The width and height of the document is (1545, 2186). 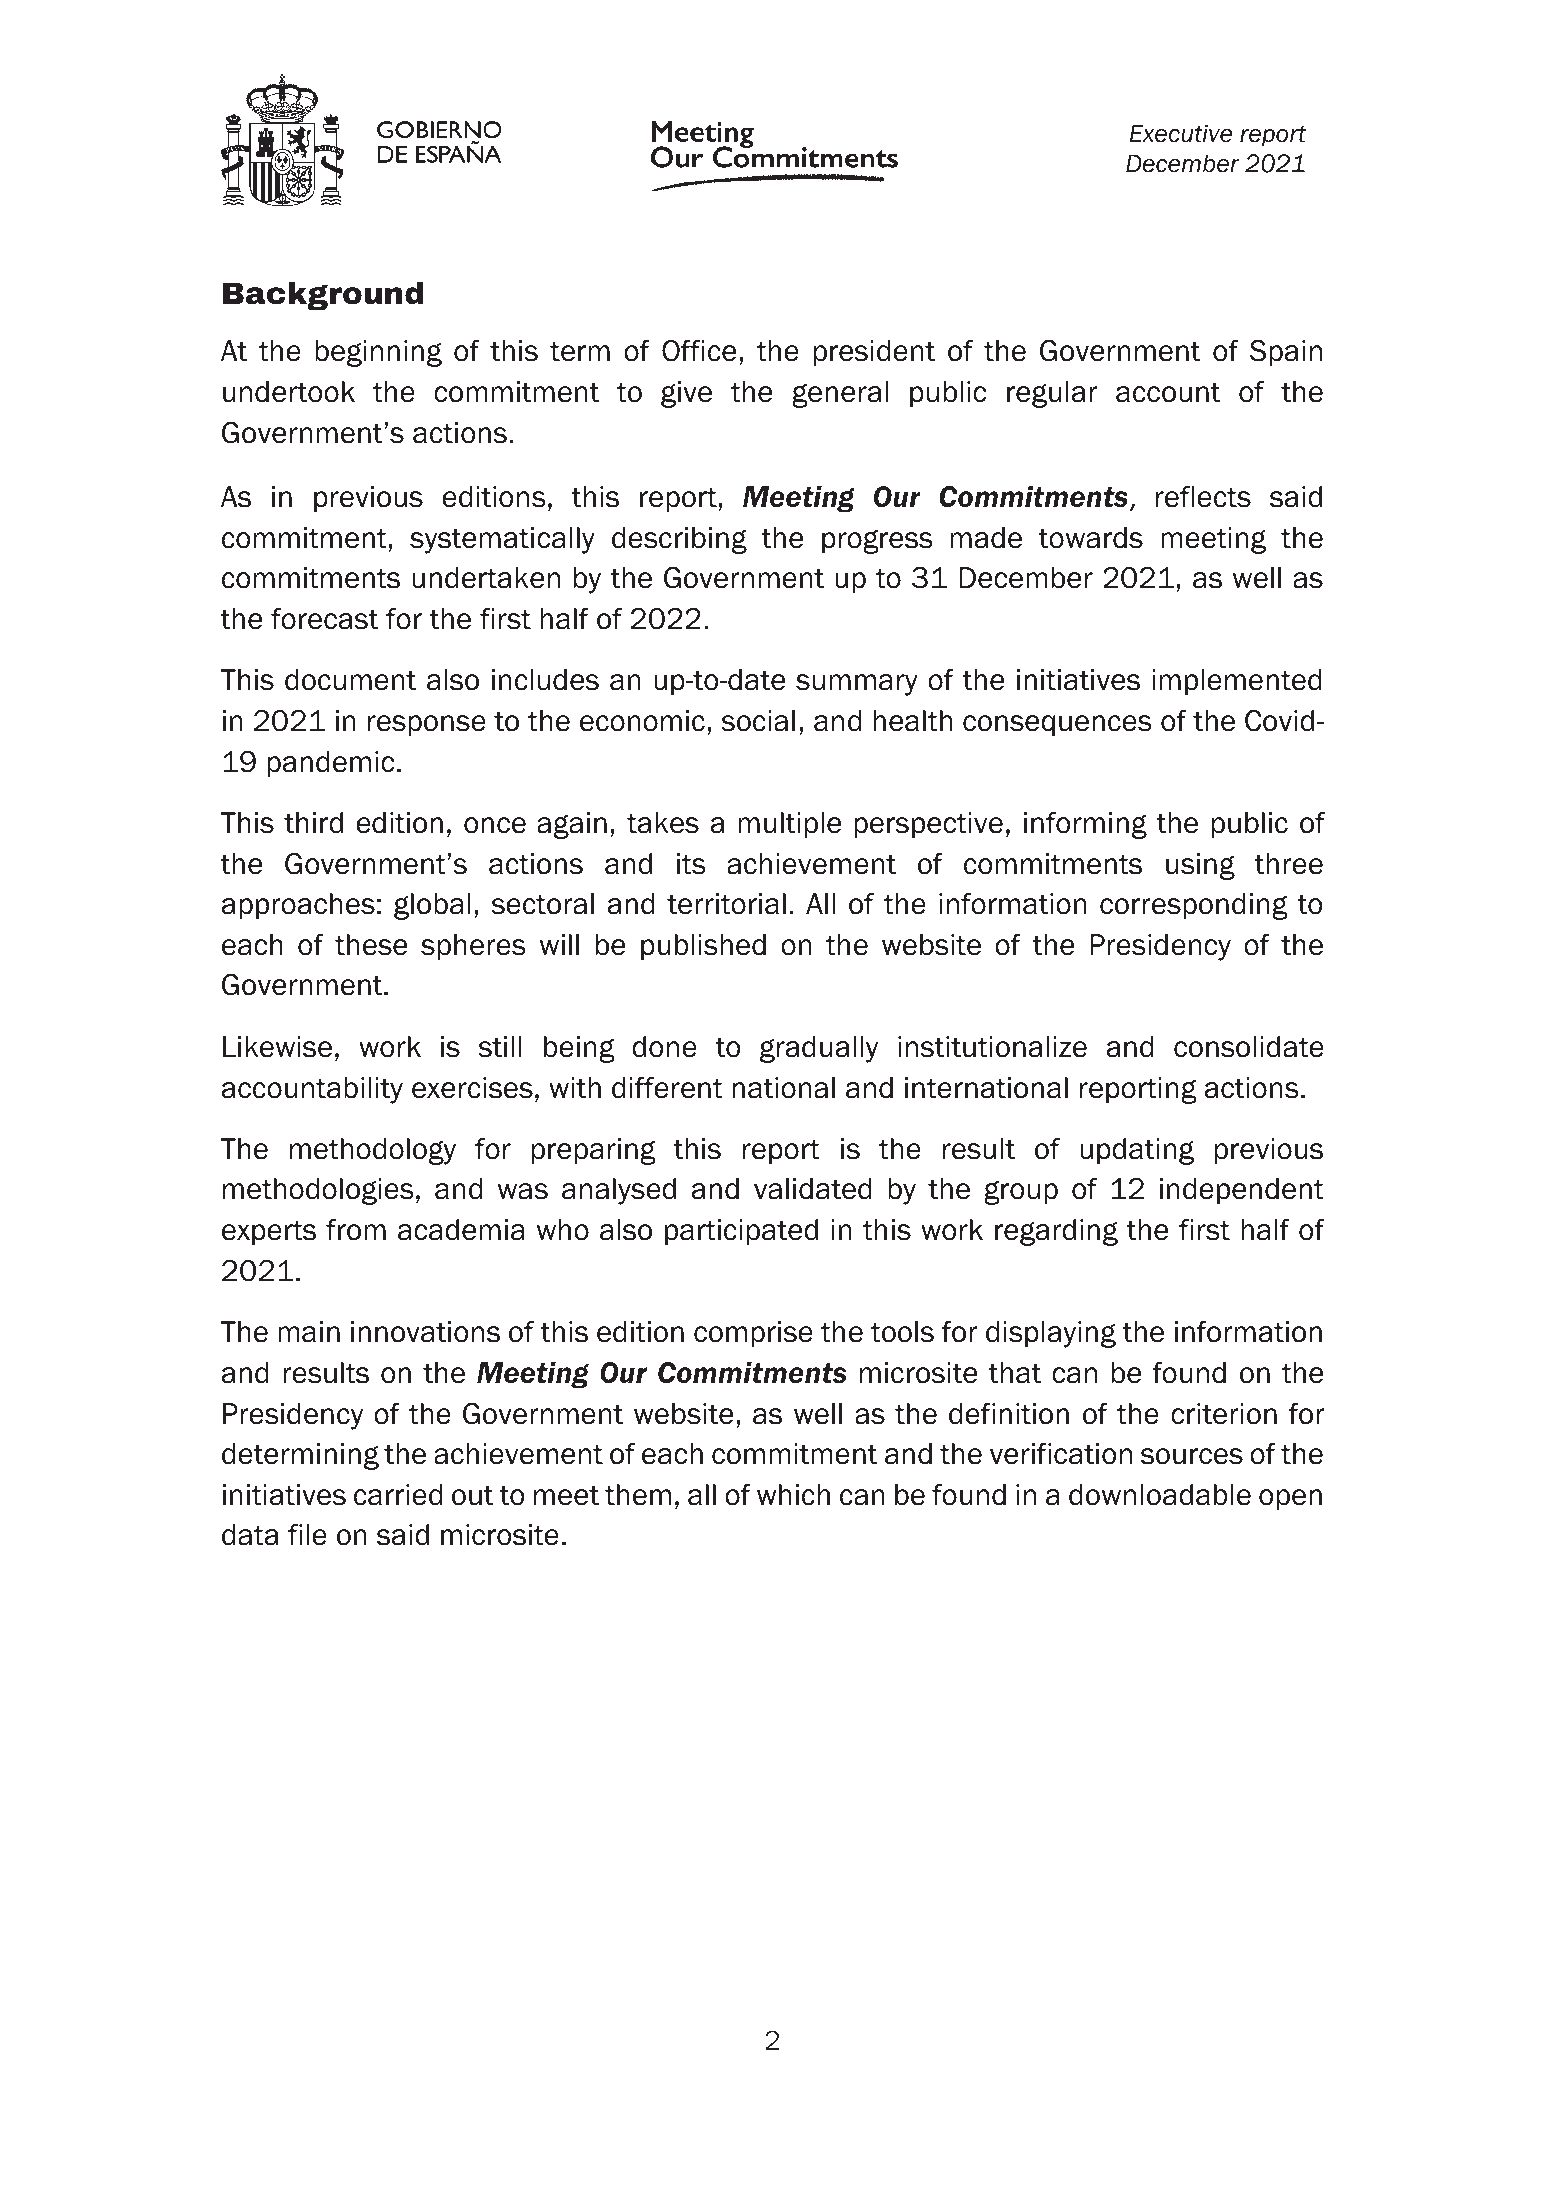 I want to click on which, so click(x=793, y=1495).
